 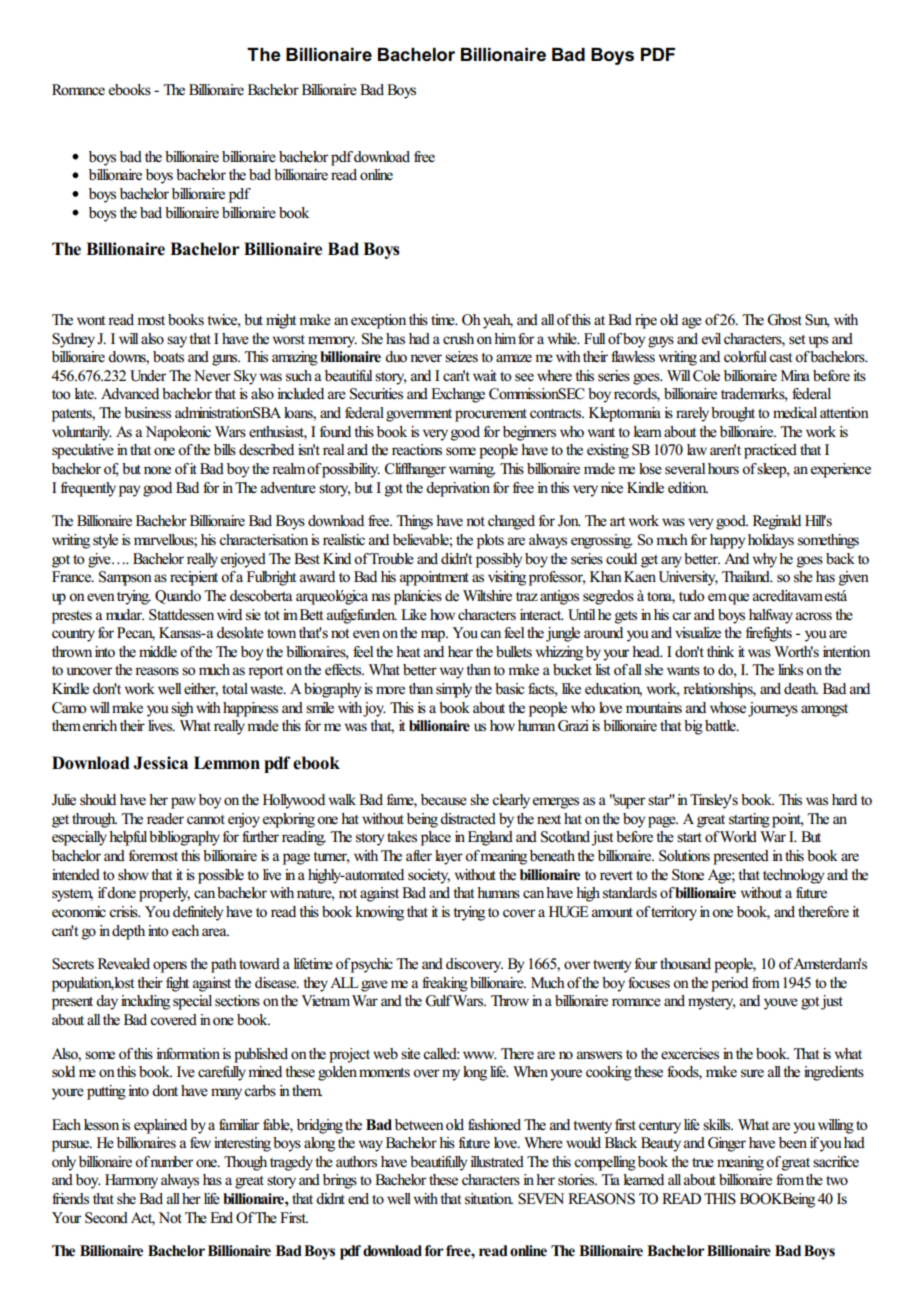 I want to click on map, so click(x=434, y=636).
